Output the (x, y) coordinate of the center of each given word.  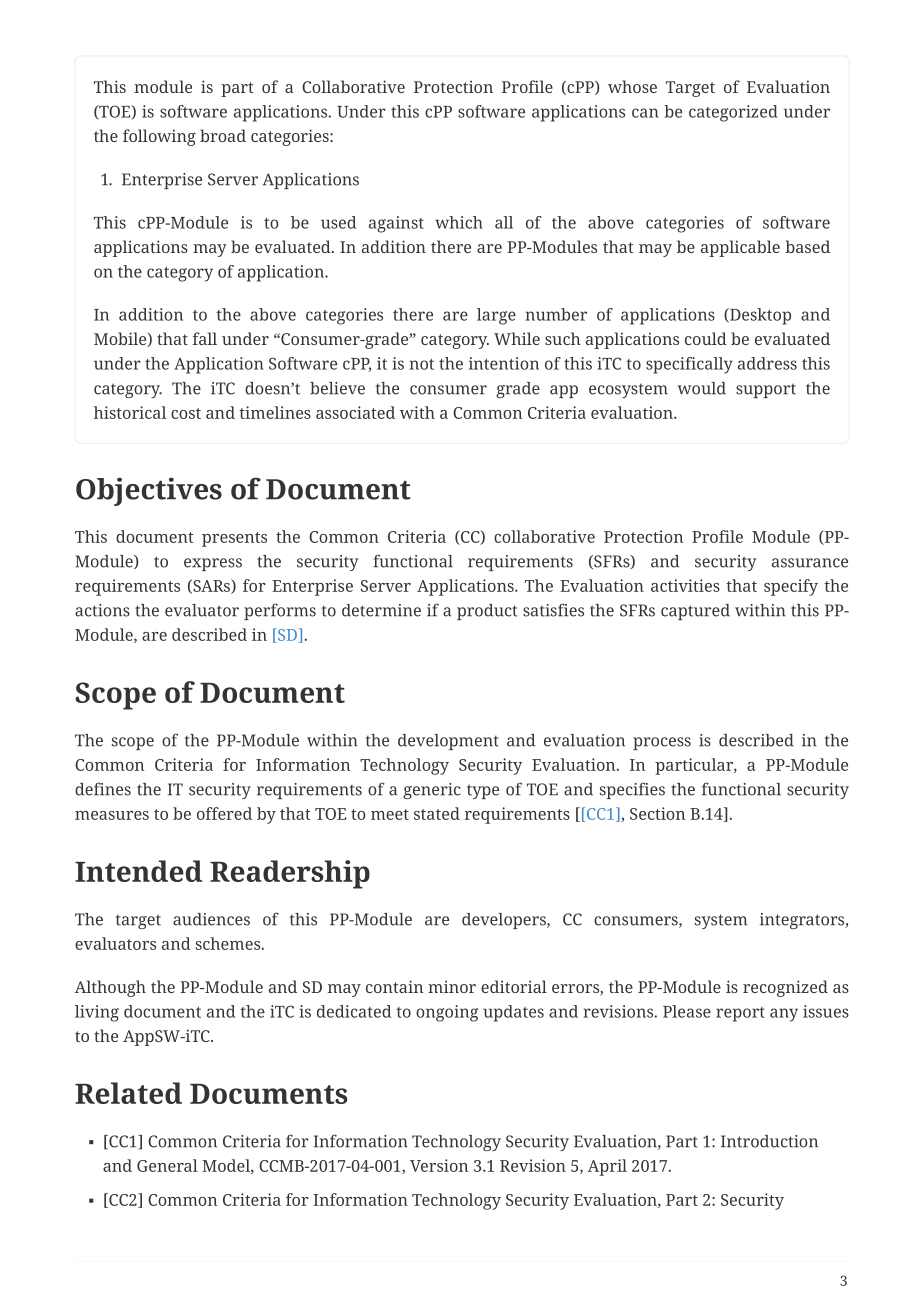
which (459, 222)
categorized (733, 113)
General (167, 1165)
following (159, 137)
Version (439, 1165)
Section (657, 813)
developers (505, 921)
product (487, 612)
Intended (138, 871)
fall (205, 338)
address (767, 363)
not (421, 364)
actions (102, 610)
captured (695, 612)
